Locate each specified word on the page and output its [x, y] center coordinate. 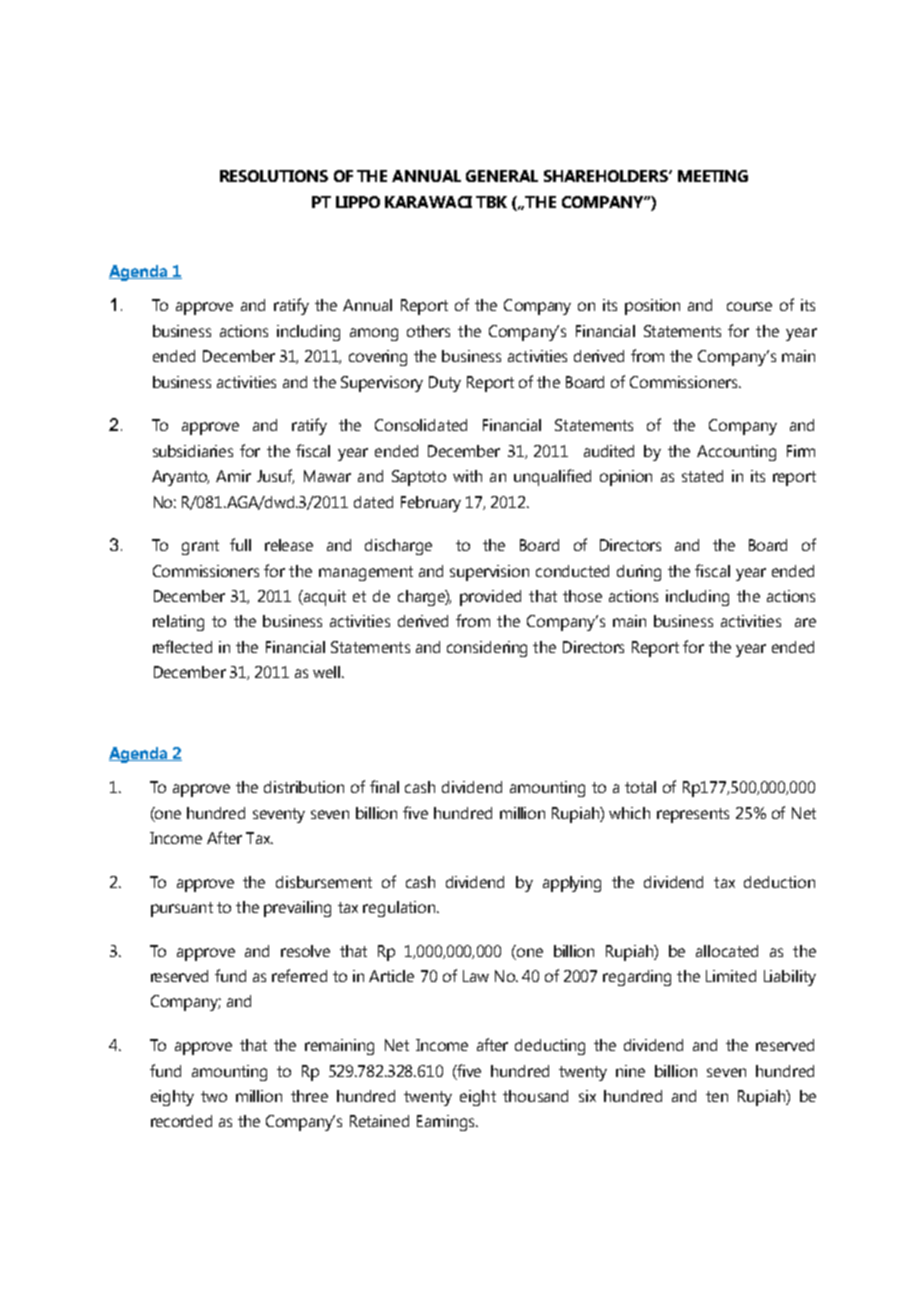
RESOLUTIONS [274, 176]
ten [717, 1096]
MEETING [713, 176]
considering [487, 649]
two [214, 1096]
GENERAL [502, 176]
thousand [535, 1096]
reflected [182, 646]
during [639, 573]
